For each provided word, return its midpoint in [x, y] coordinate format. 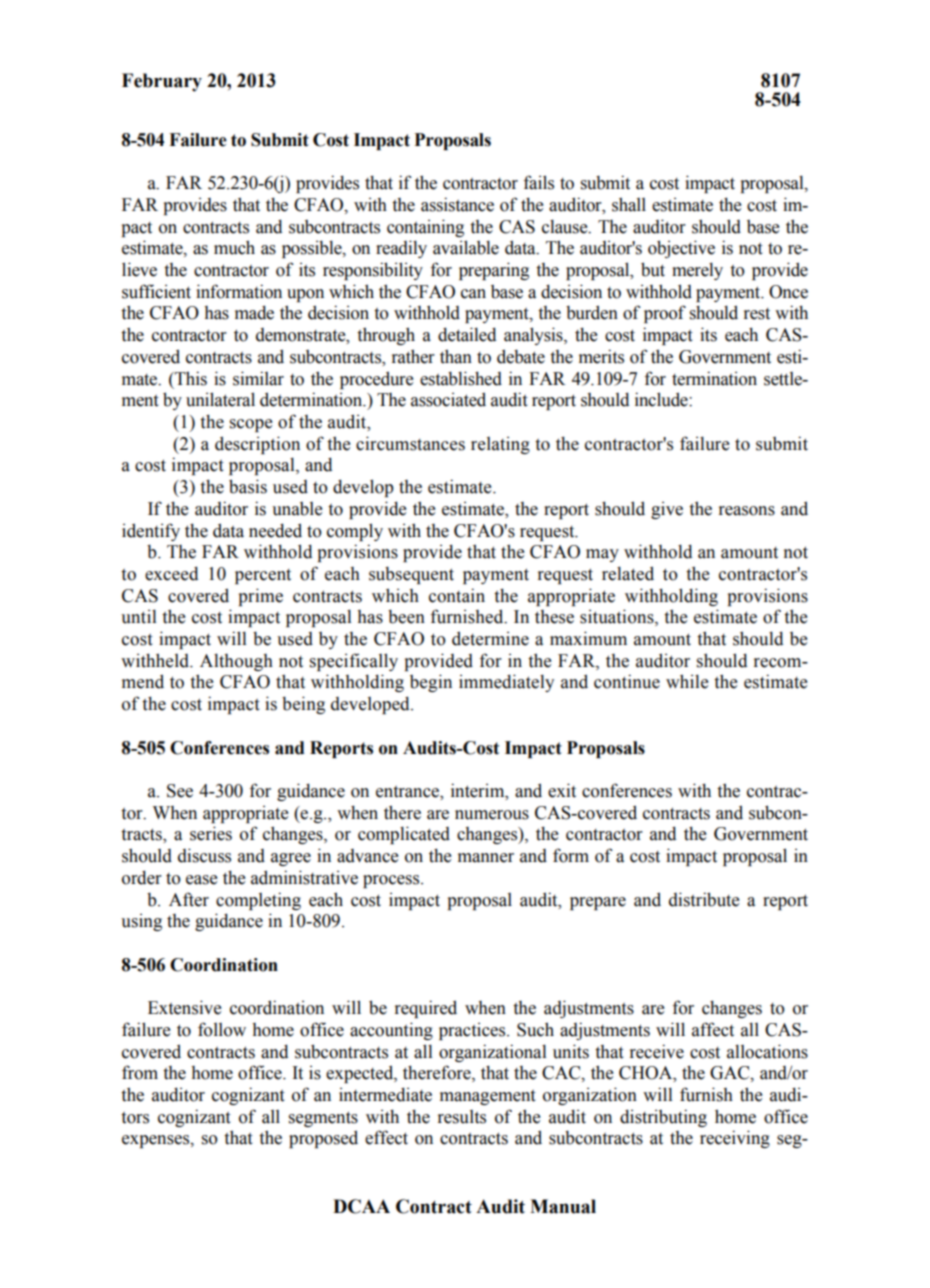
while [687, 681]
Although [236, 662]
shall [629, 204]
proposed [323, 1139]
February [162, 82]
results [462, 1117]
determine [490, 638]
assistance [457, 204]
